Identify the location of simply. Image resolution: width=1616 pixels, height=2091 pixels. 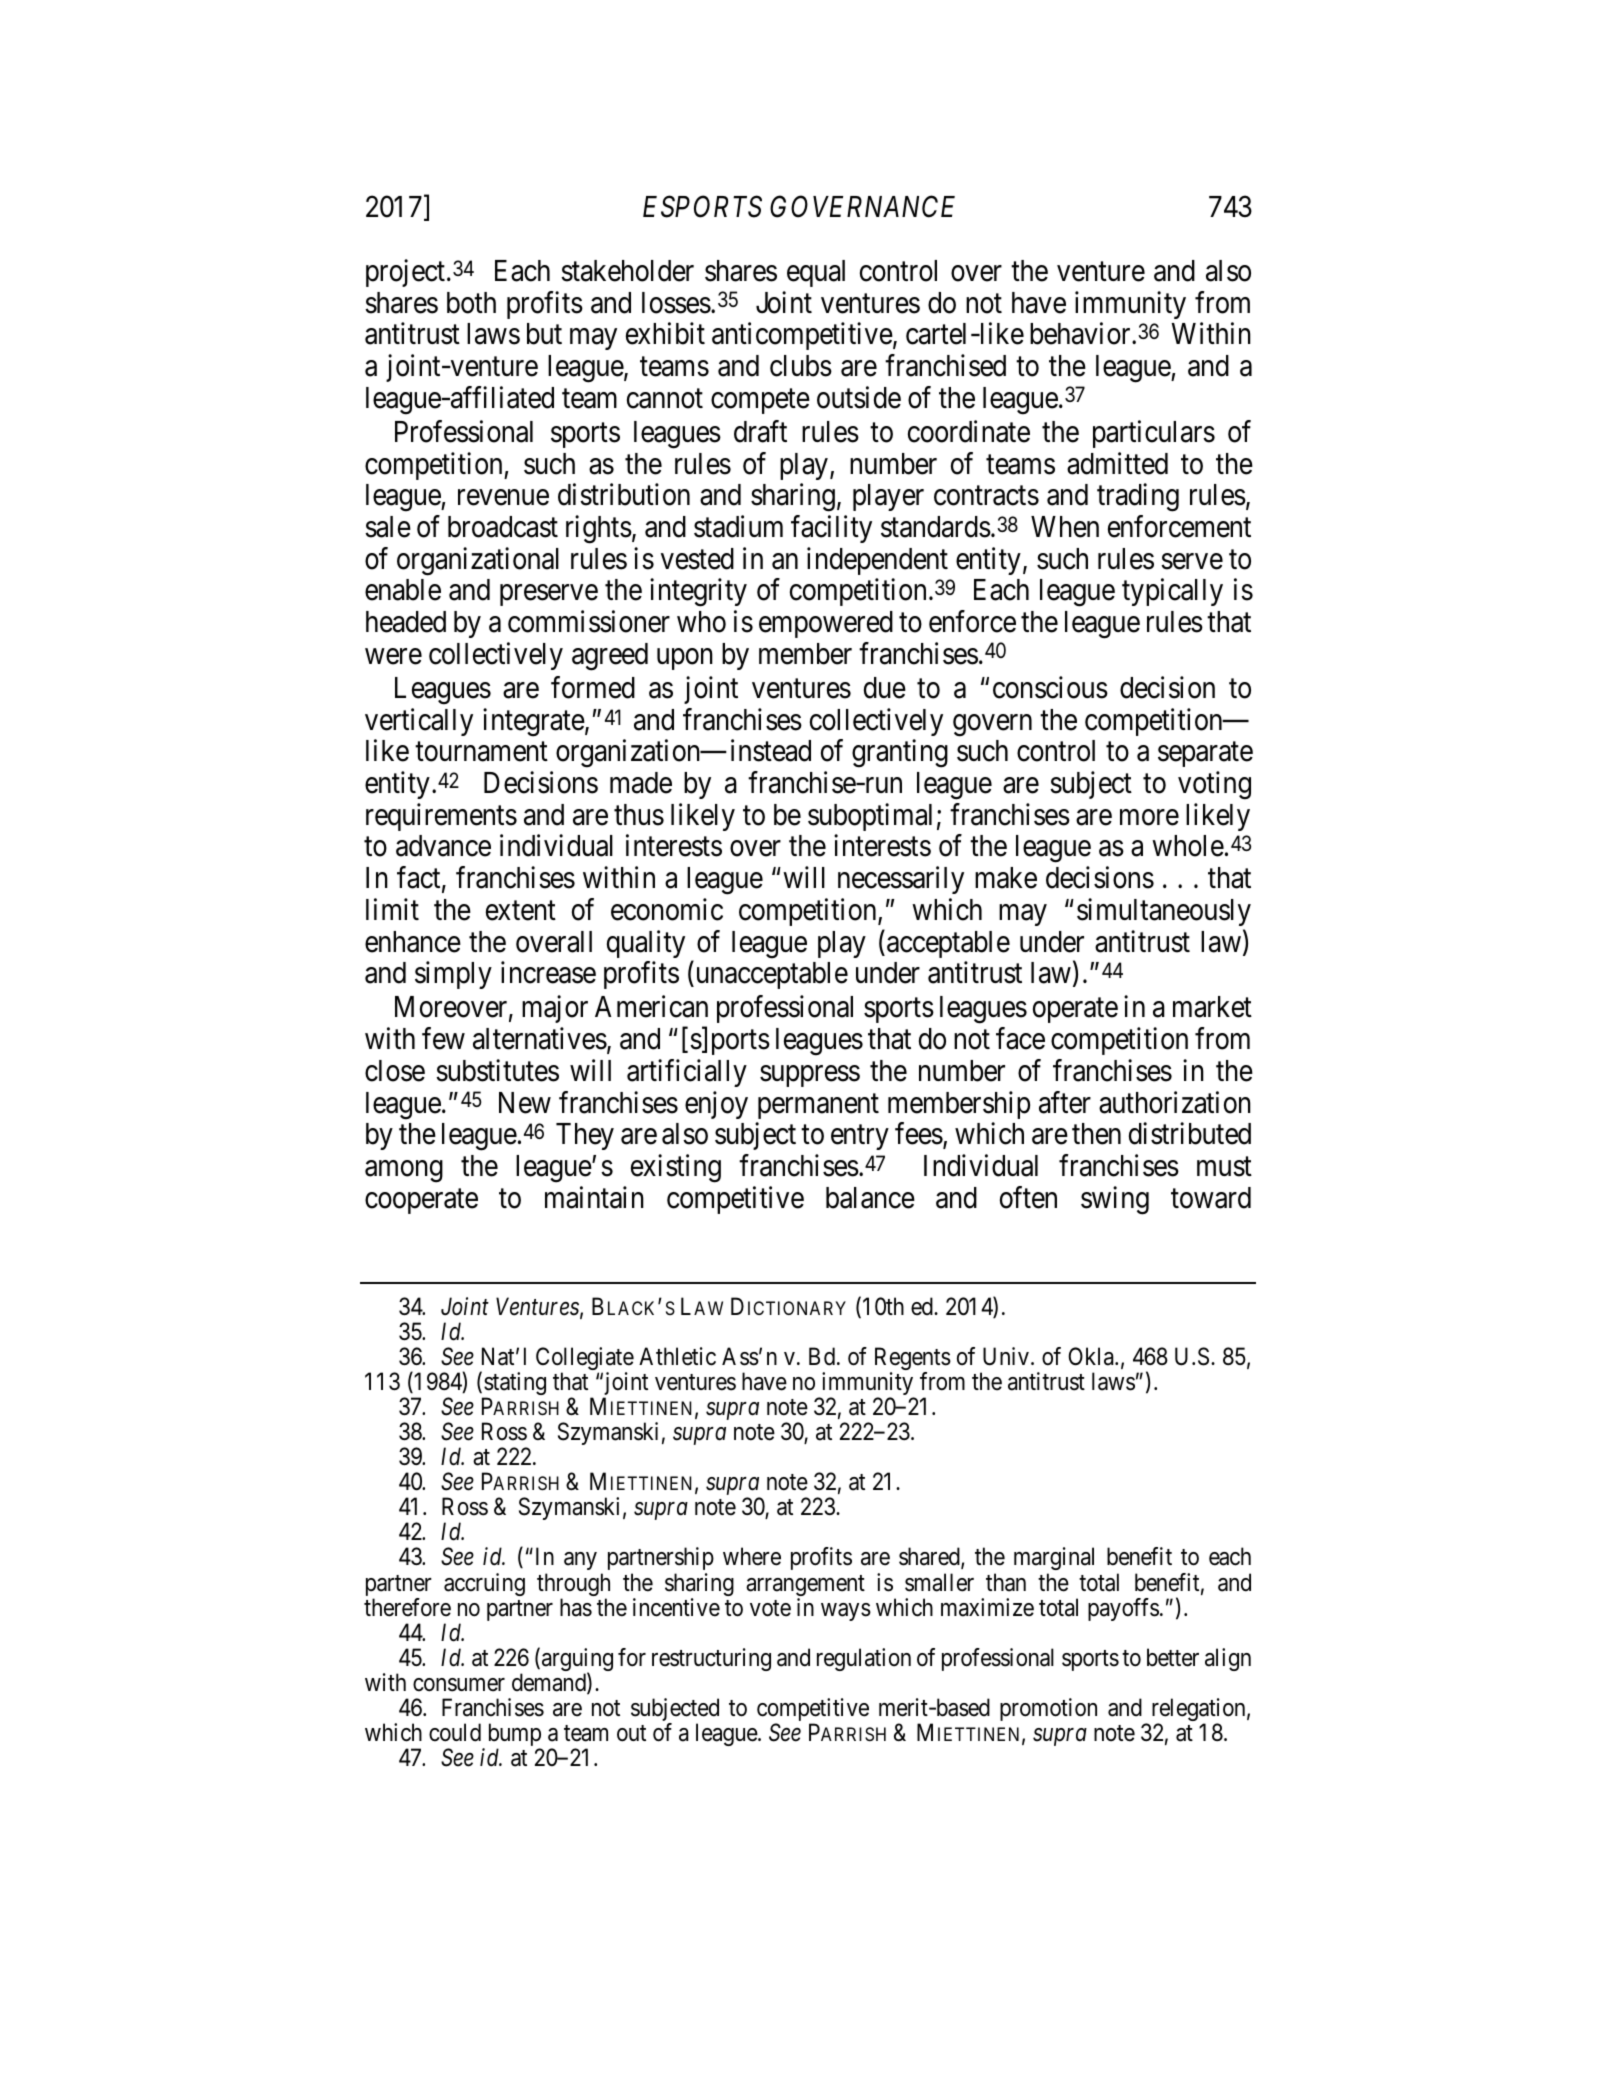
(453, 975).
